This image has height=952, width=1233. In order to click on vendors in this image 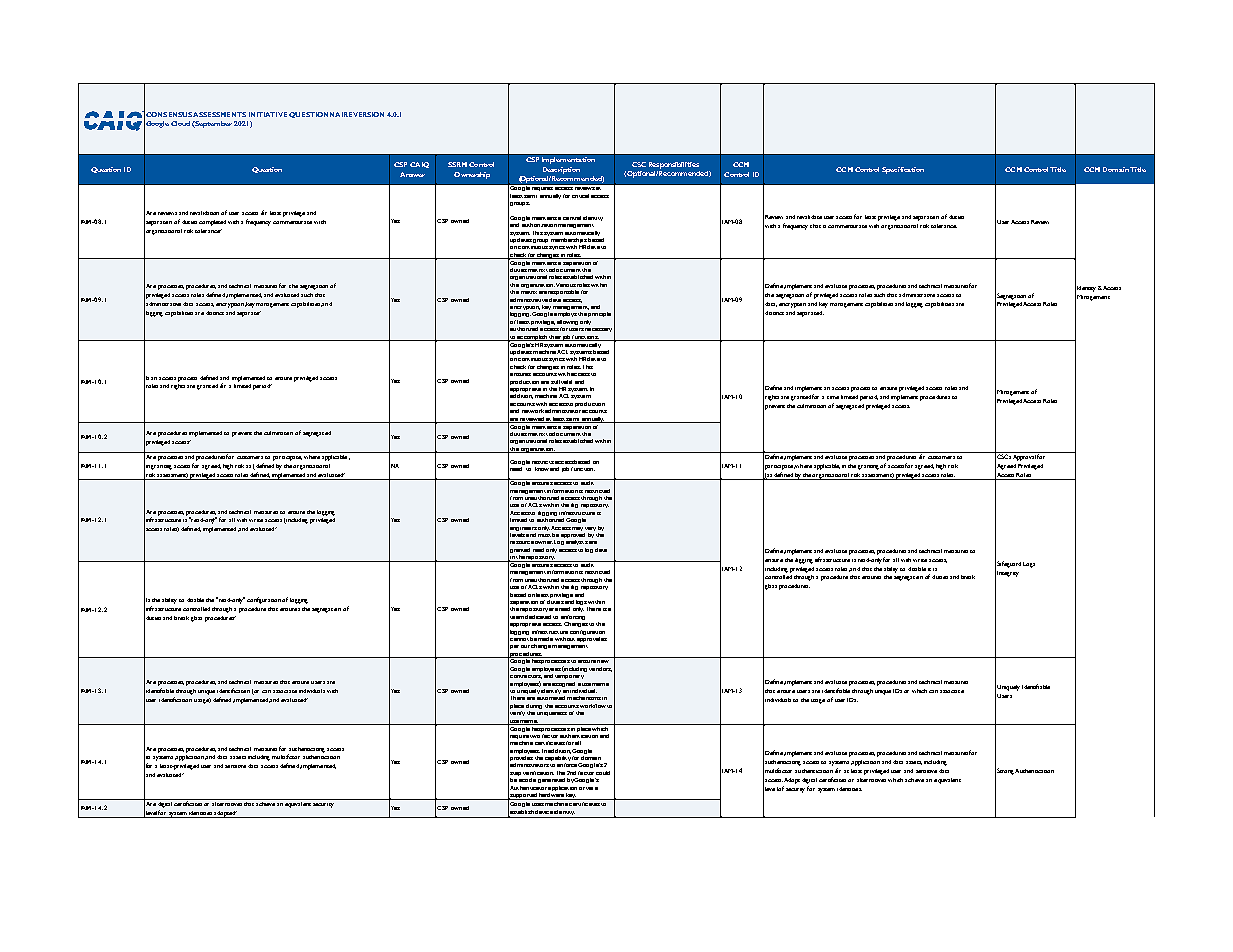, I will do `click(600, 669)`.
